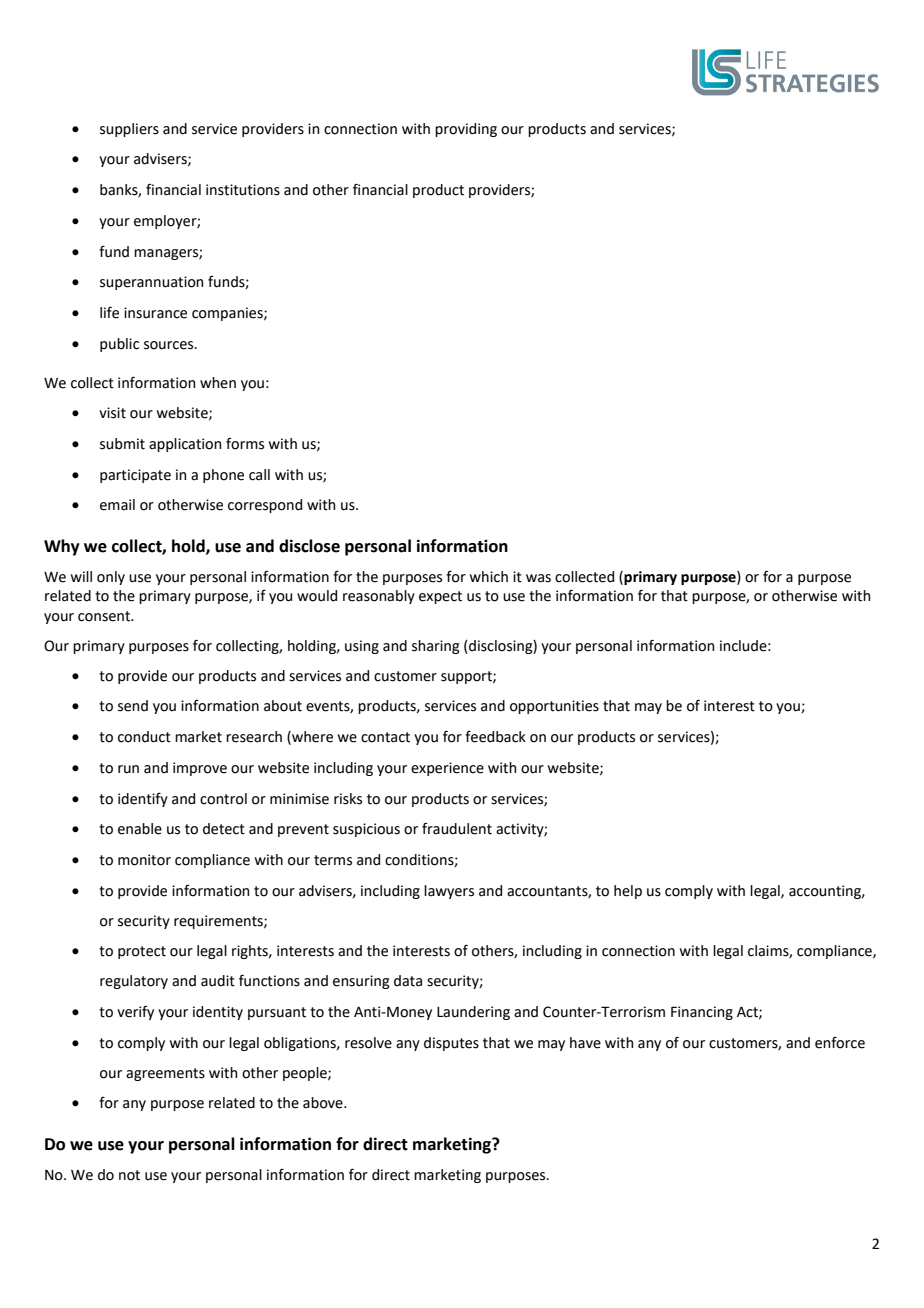  Describe the element at coordinates (112, 413) in the document. I see `visit` at that location.
